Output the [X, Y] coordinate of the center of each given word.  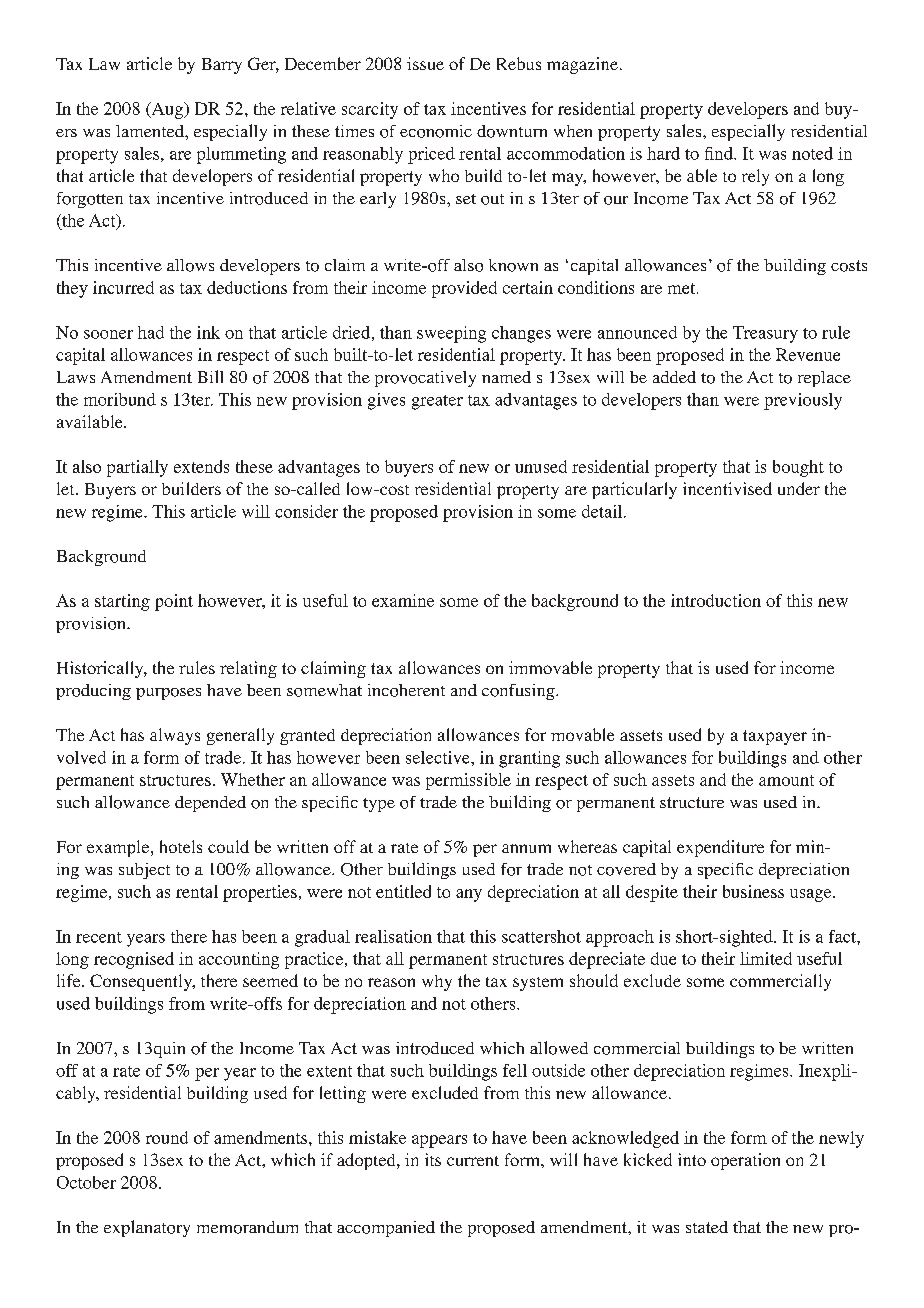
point [174, 602]
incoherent [406, 690]
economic [436, 131]
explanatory [147, 1228]
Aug [167, 110]
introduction [716, 600]
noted [812, 153]
